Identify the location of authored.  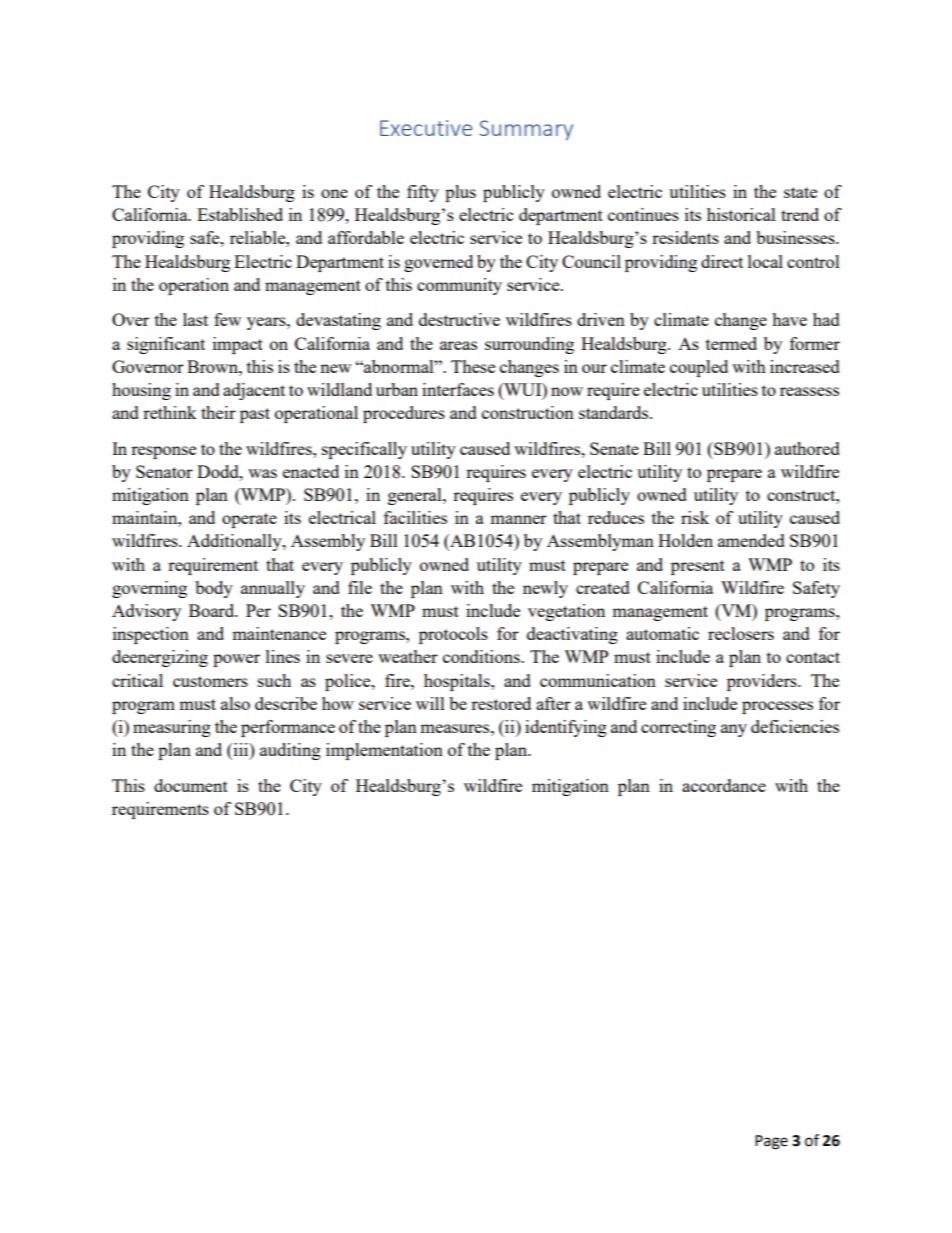
(807, 448).
